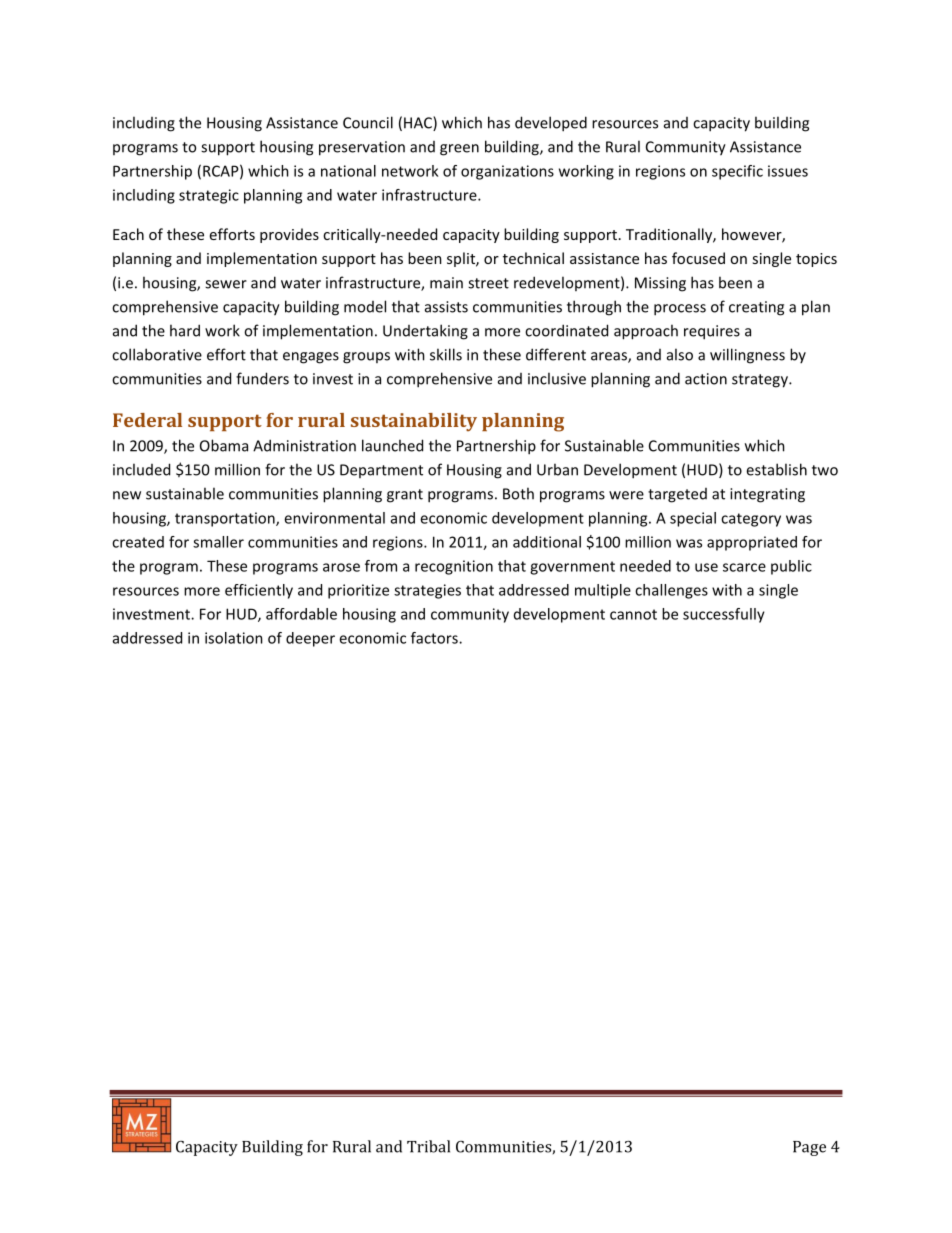  What do you see at coordinates (809, 1148) in the screenshot?
I see `Page` at bounding box center [809, 1148].
